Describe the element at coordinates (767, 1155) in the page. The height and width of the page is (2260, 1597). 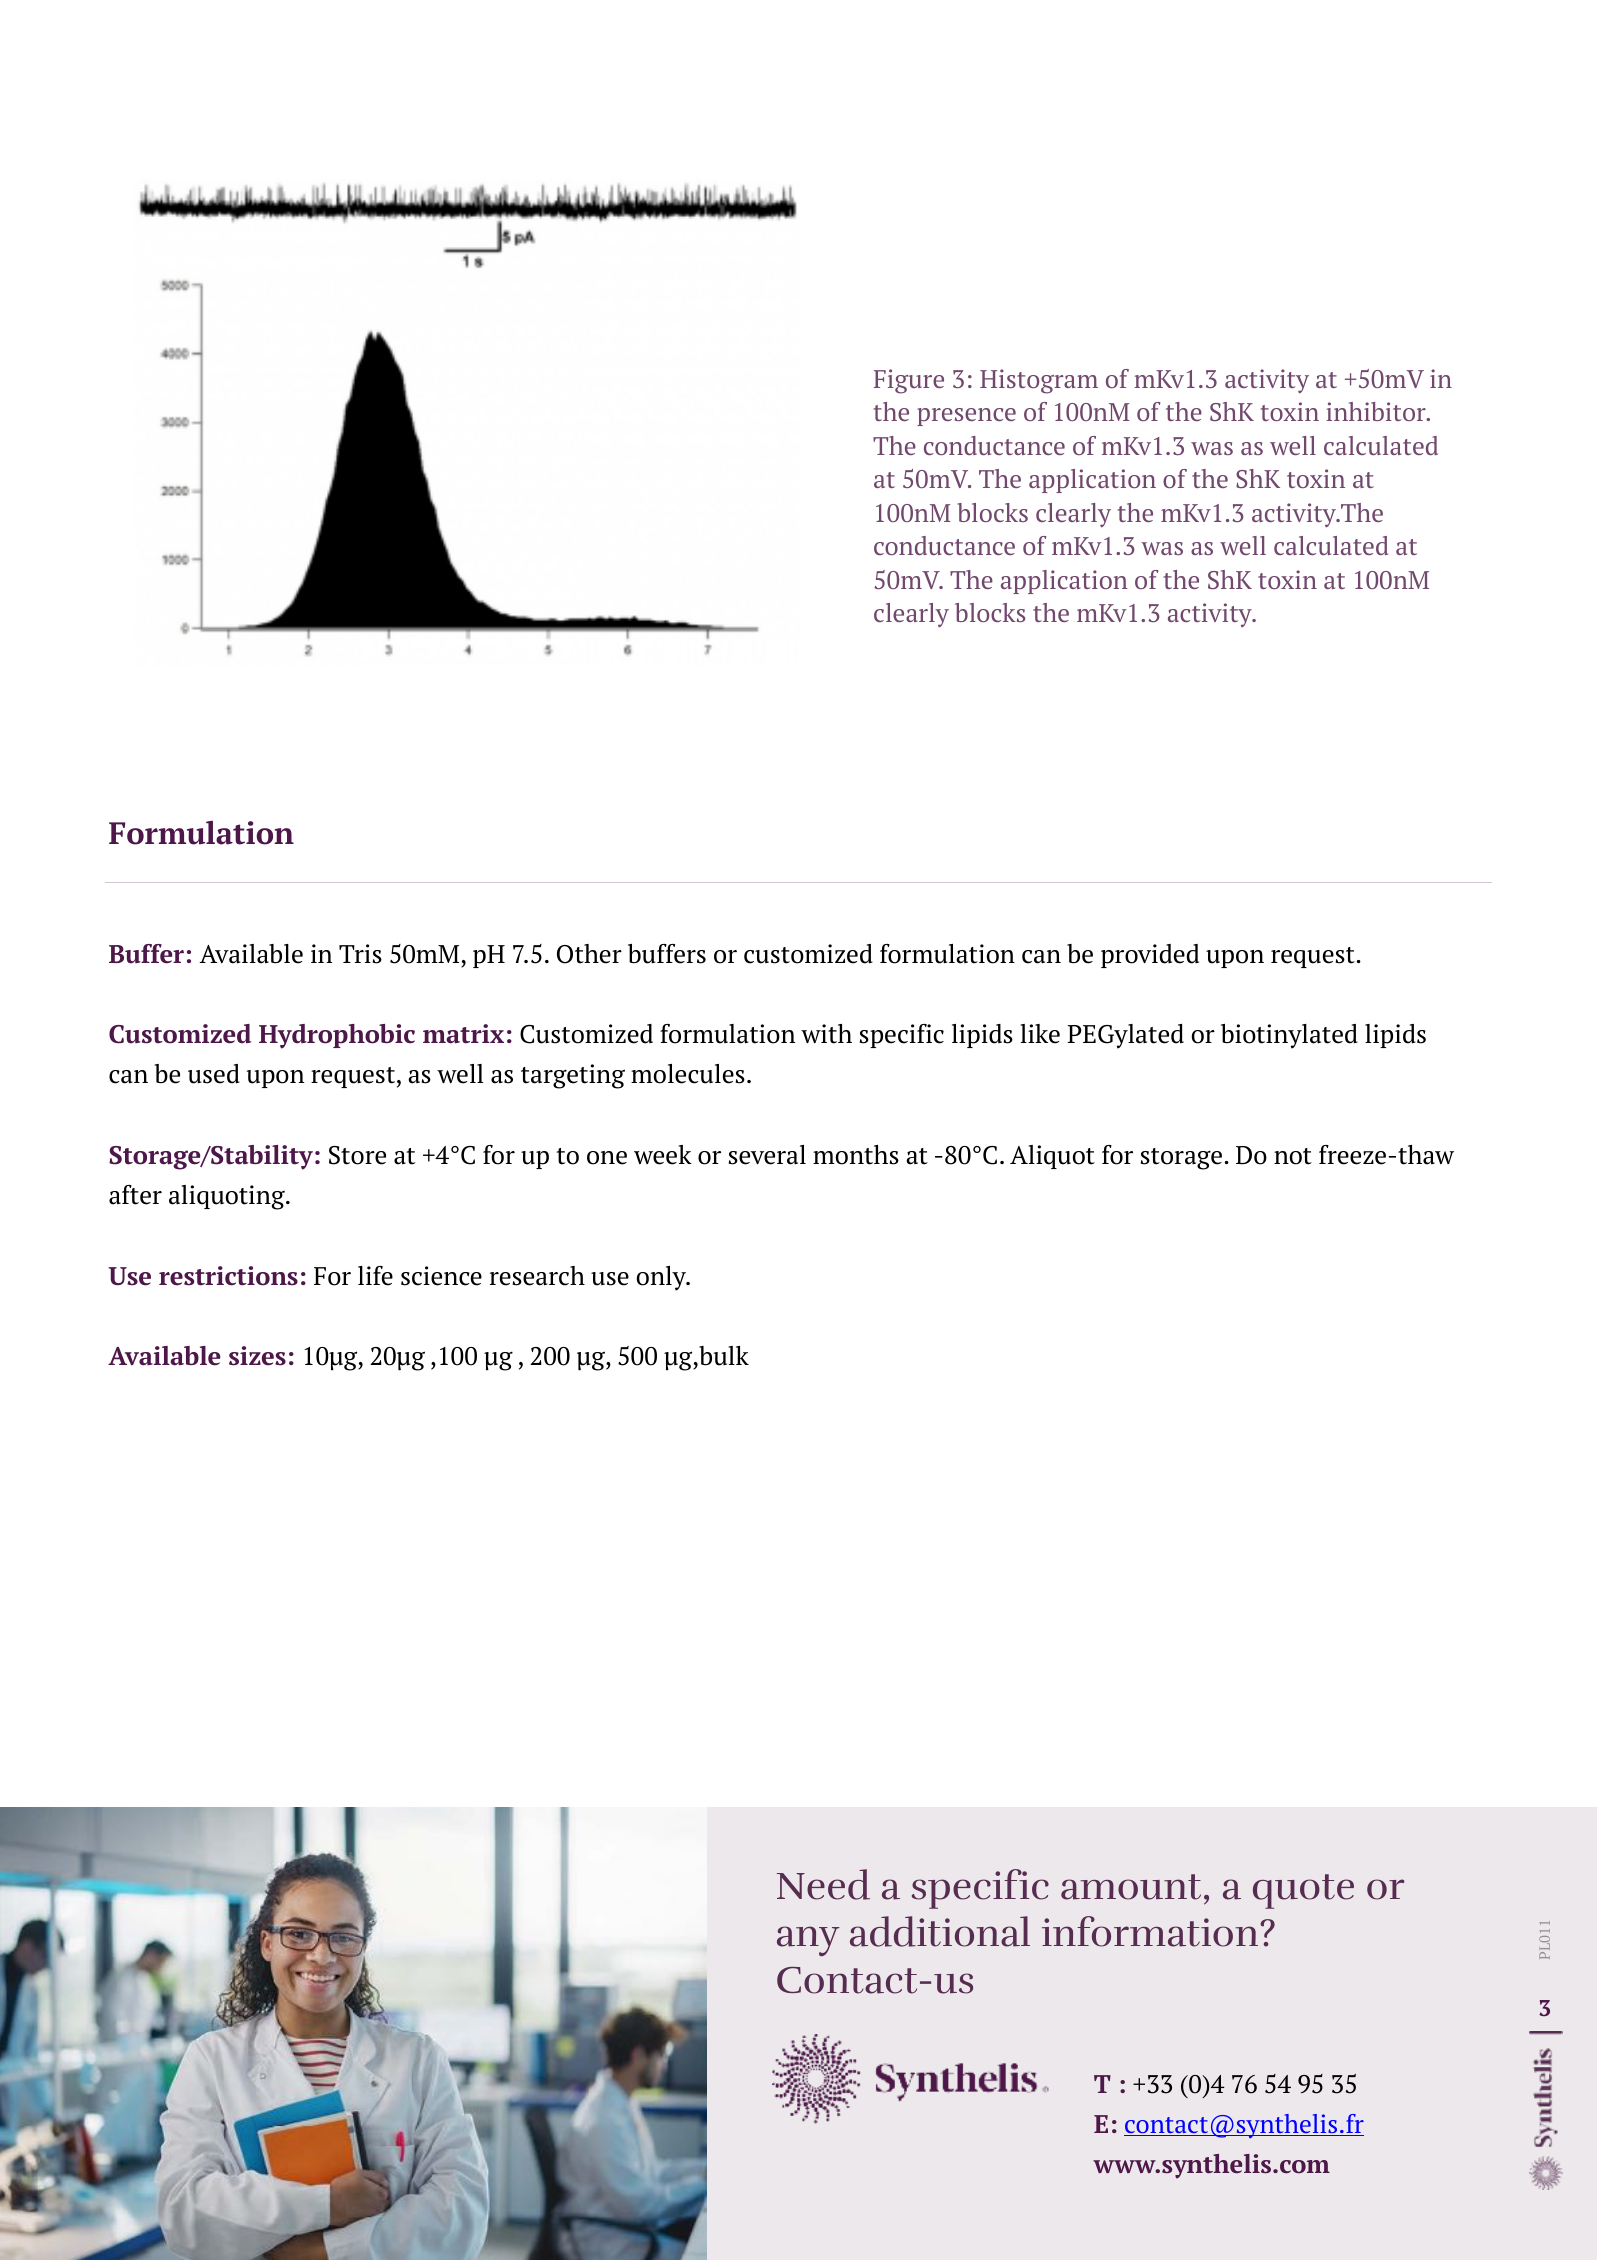
I see `several` at that location.
